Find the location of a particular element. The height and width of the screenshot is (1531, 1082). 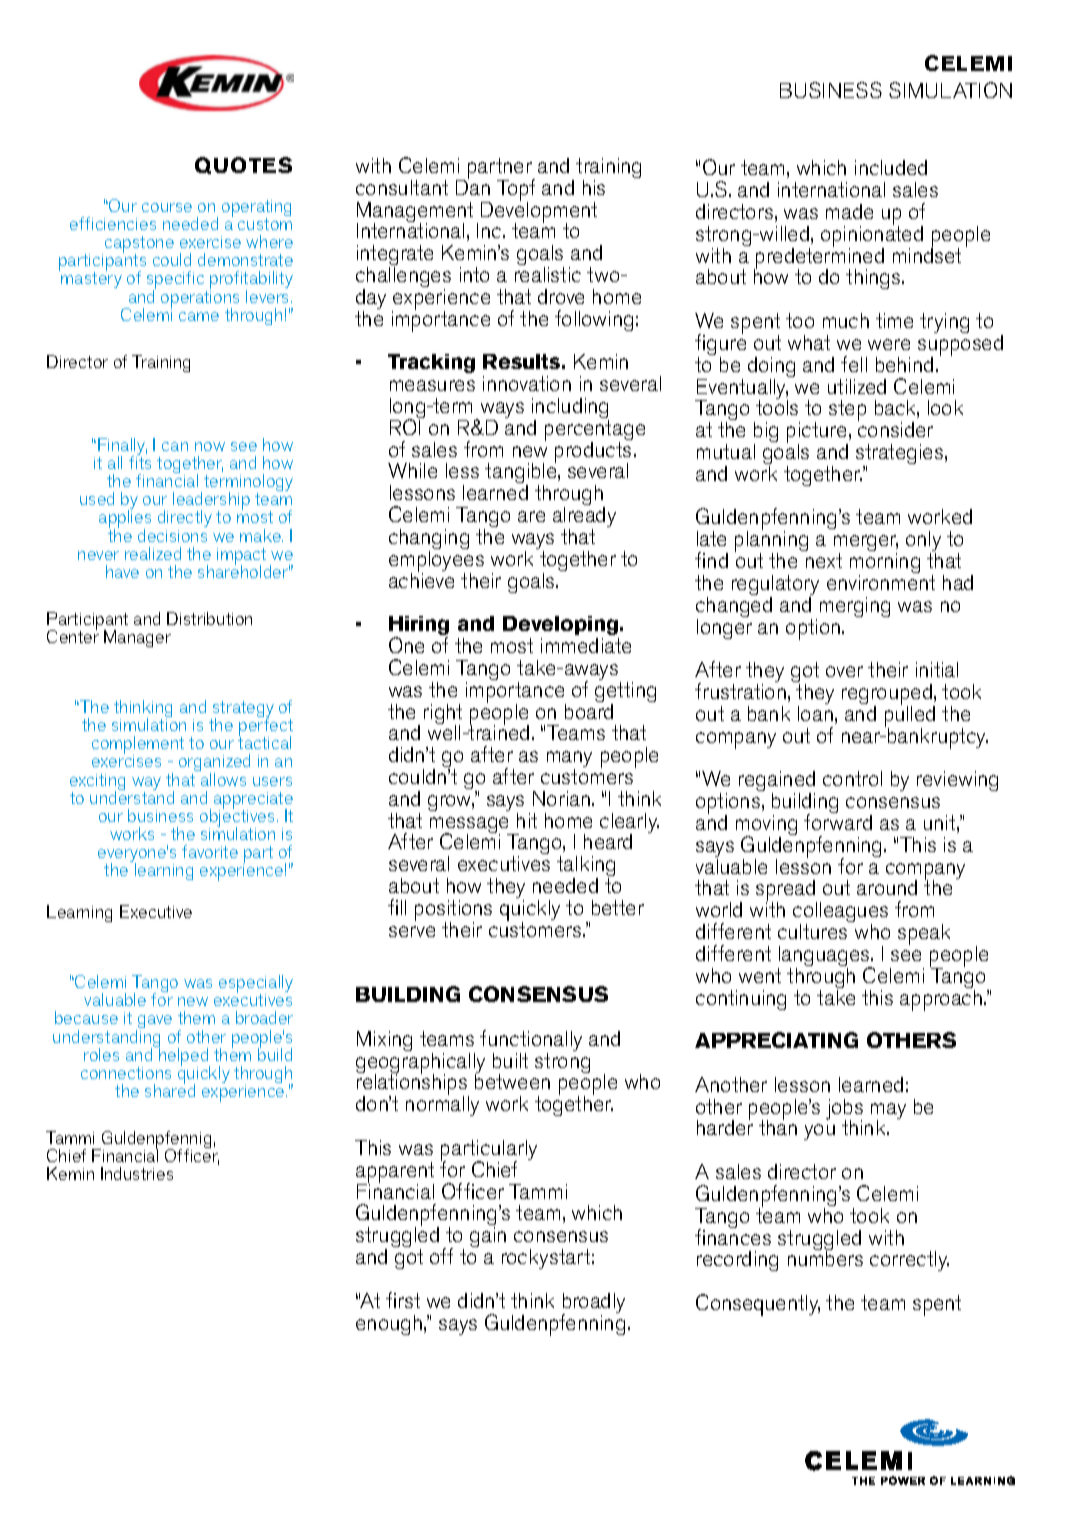

many is located at coordinates (569, 760).
